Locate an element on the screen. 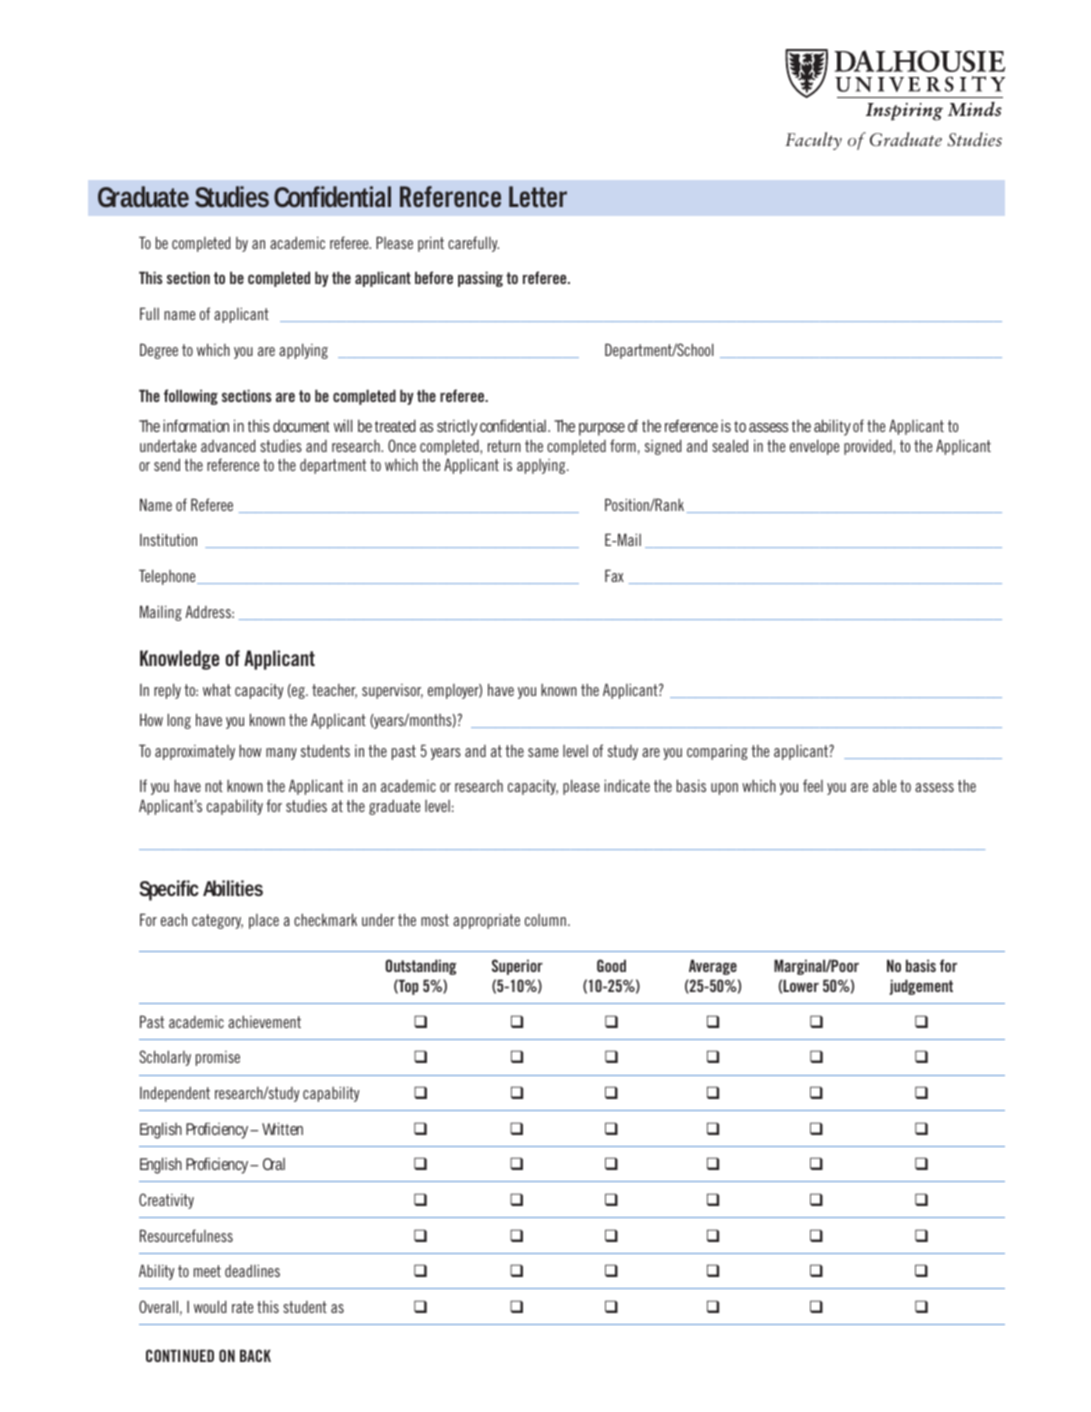  feel is located at coordinates (813, 785).
